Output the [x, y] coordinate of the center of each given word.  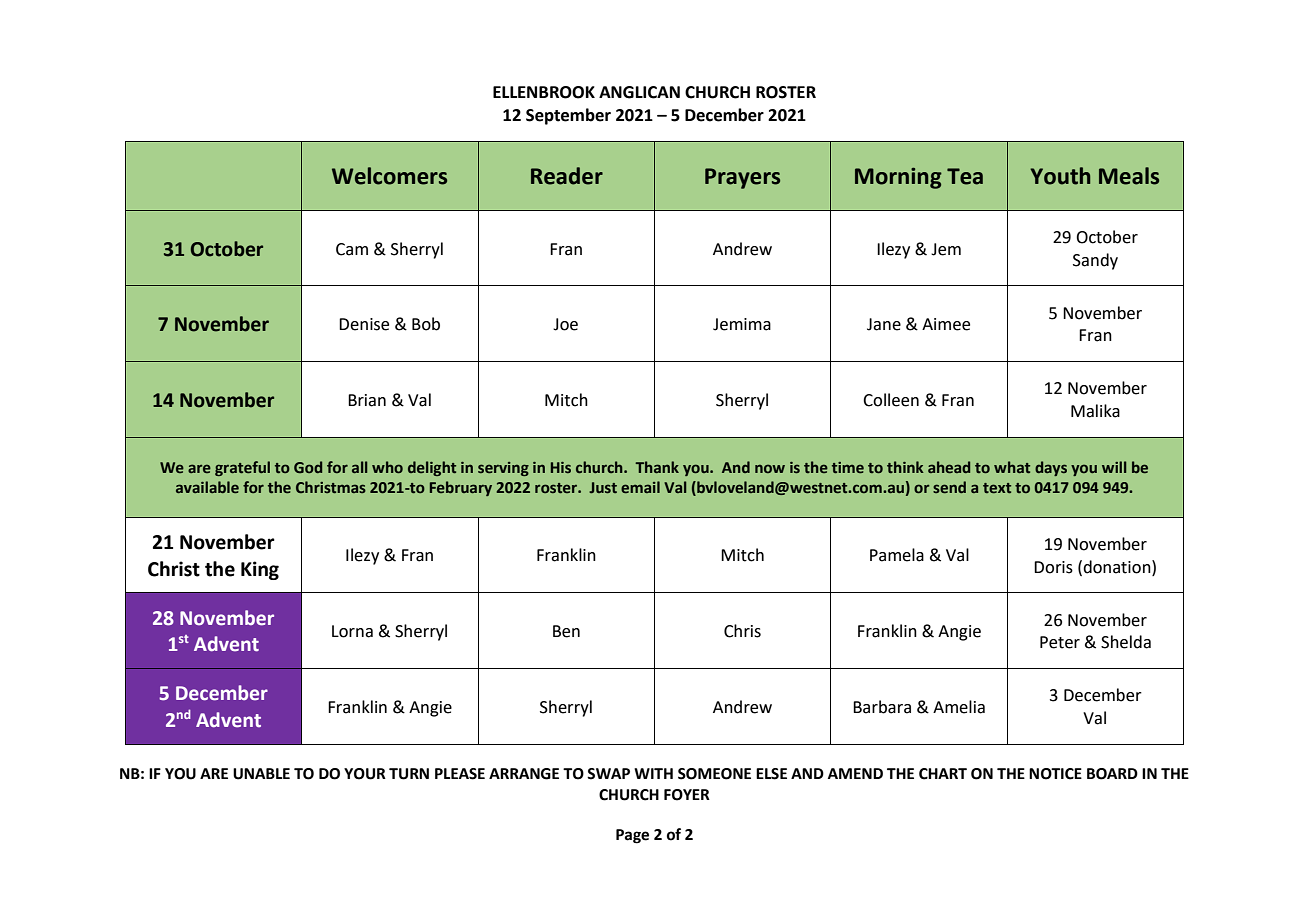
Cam [352, 249]
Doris [1053, 567]
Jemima [742, 324]
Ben [566, 631]
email [640, 487]
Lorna [352, 631]
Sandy [1095, 261]
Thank [657, 467]
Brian [367, 400]
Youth [1060, 176]
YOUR [365, 774]
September [568, 116]
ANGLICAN [639, 92]
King [260, 570]
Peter [1060, 642]
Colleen [891, 400]
